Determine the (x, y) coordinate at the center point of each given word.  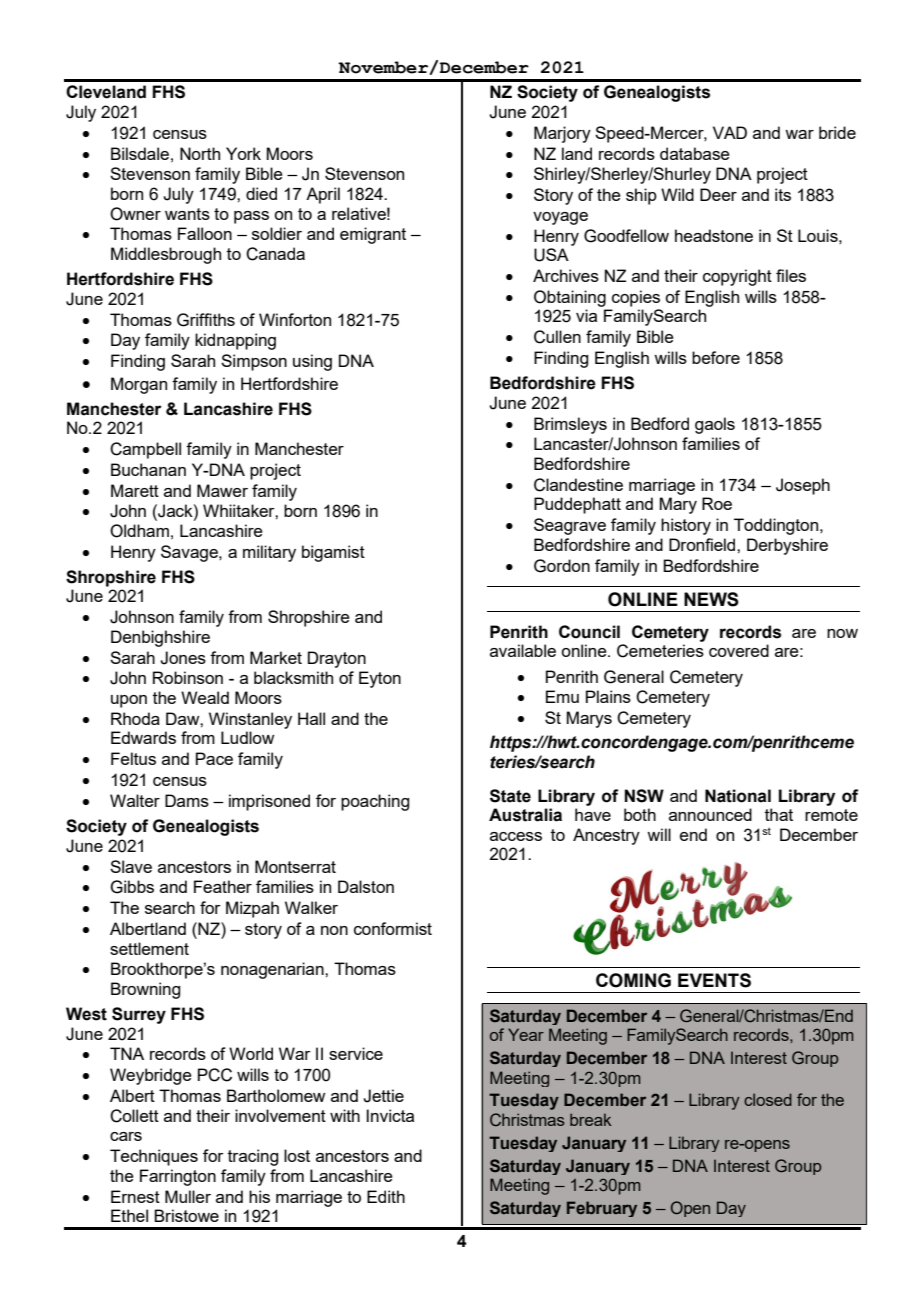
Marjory (562, 134)
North (200, 153)
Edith (386, 1196)
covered (739, 650)
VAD (730, 132)
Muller (188, 1196)
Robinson (188, 677)
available (523, 650)
